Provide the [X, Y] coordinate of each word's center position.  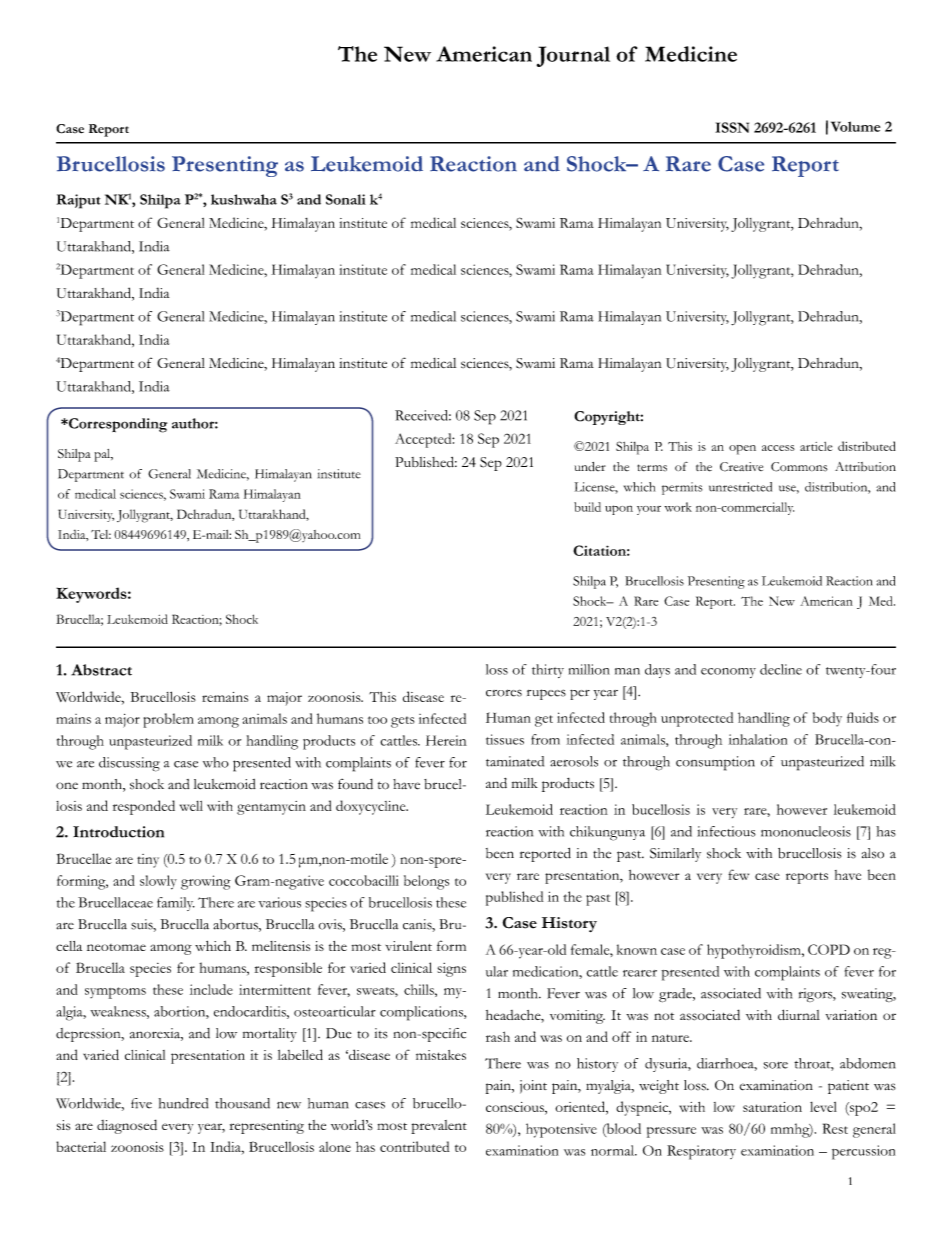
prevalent [439, 1127]
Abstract [101, 670]
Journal [573, 56]
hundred [183, 1103]
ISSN [732, 127]
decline [781, 669]
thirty [548, 671]
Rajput [78, 201]
